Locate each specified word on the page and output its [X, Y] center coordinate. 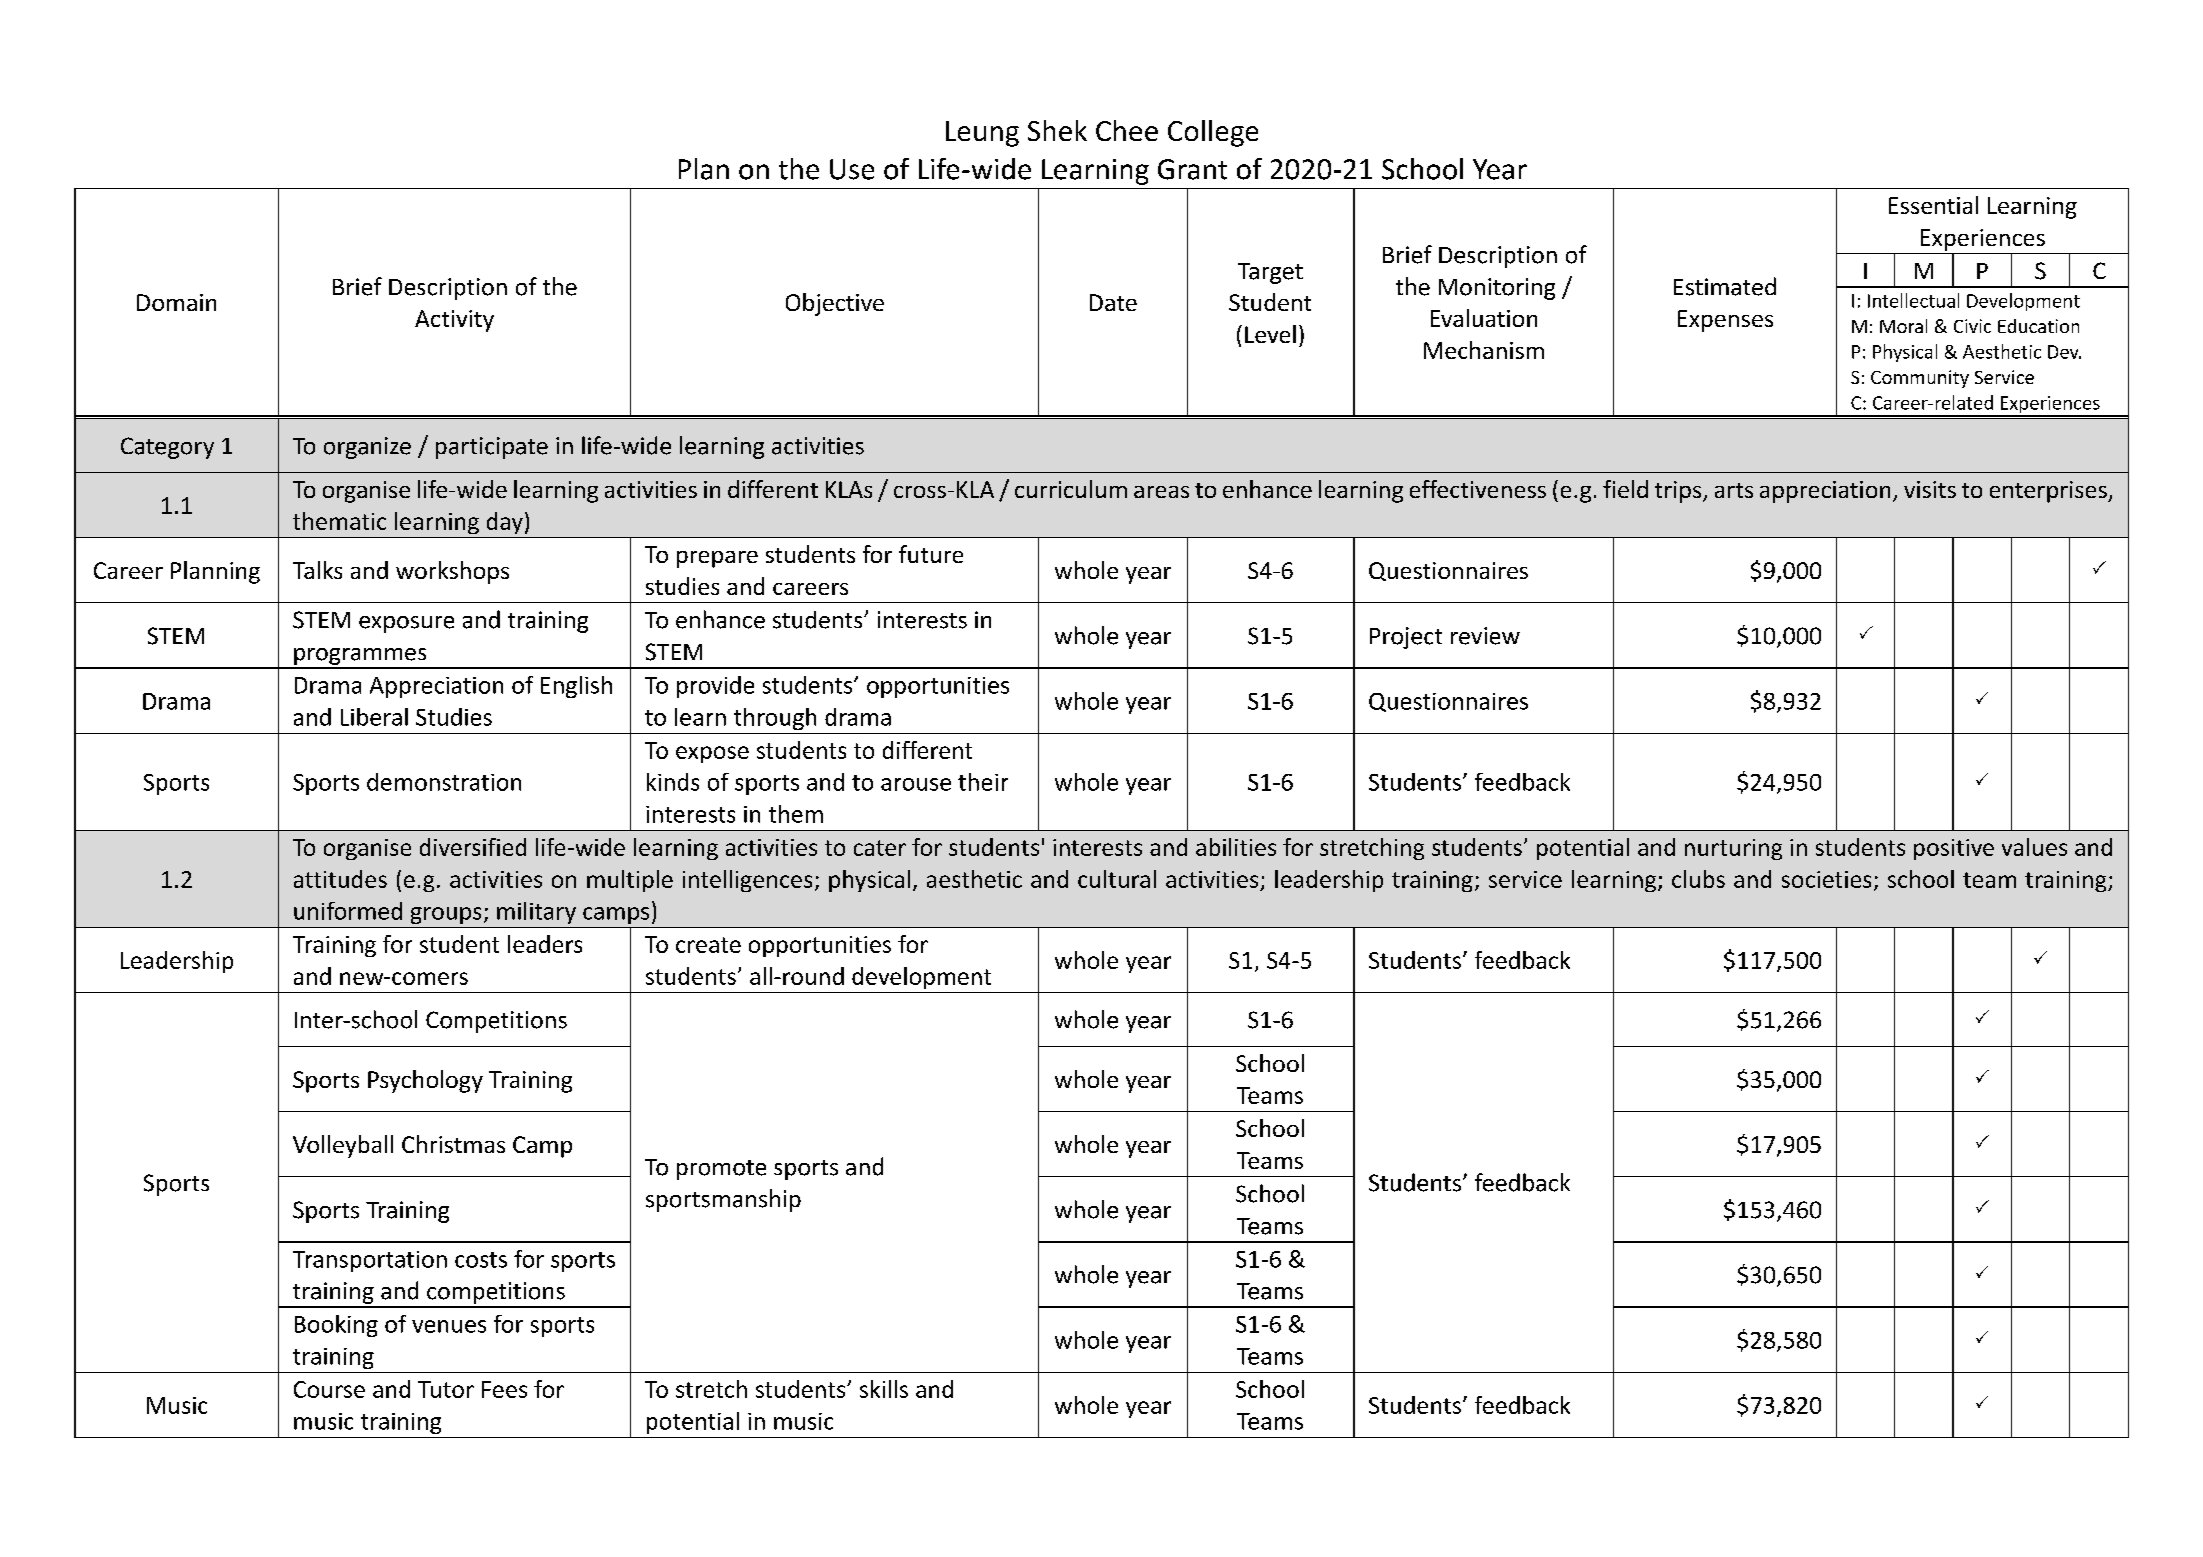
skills [884, 1389]
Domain [176, 302]
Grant [1192, 169]
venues [449, 1326]
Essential [1933, 205]
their [983, 782]
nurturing [1733, 849]
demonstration [444, 782]
